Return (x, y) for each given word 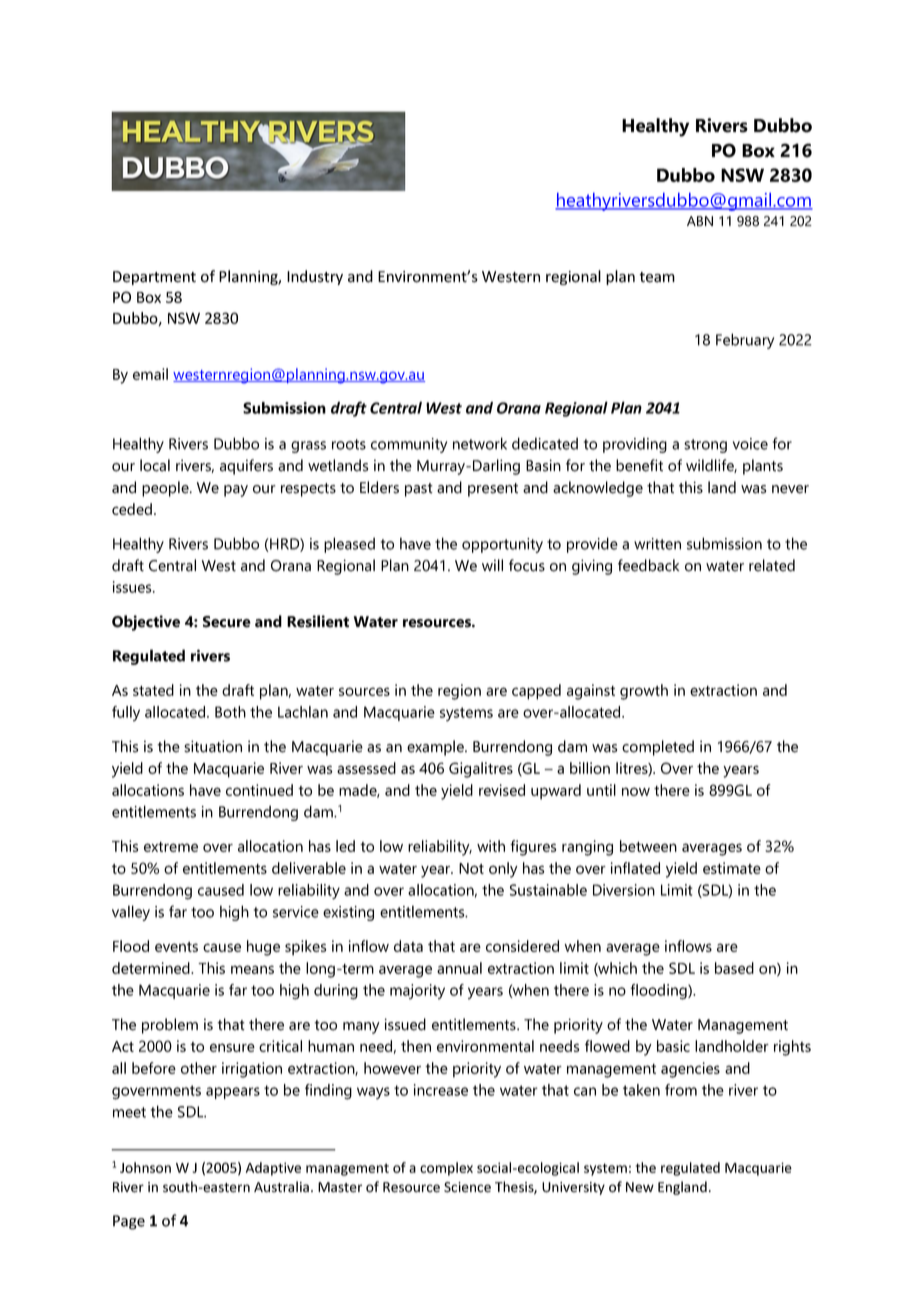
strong (705, 446)
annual (459, 968)
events (176, 947)
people (166, 489)
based (734, 968)
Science (467, 1187)
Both (230, 712)
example (436, 748)
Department (154, 278)
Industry (315, 277)
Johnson (145, 1167)
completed (658, 748)
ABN (700, 221)
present (493, 490)
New (640, 1187)
